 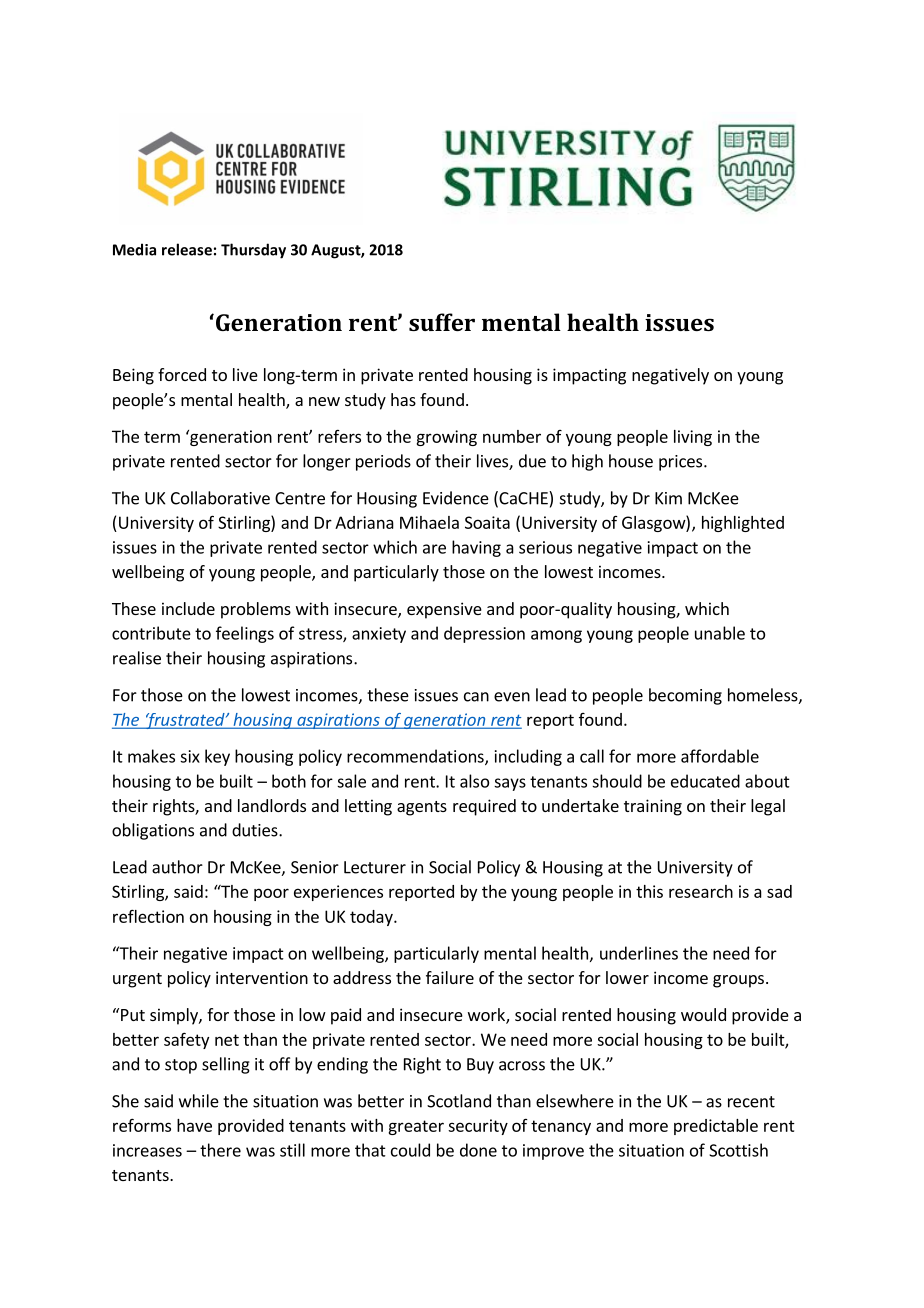 What do you see at coordinates (693, 438) in the screenshot?
I see `living` at bounding box center [693, 438].
